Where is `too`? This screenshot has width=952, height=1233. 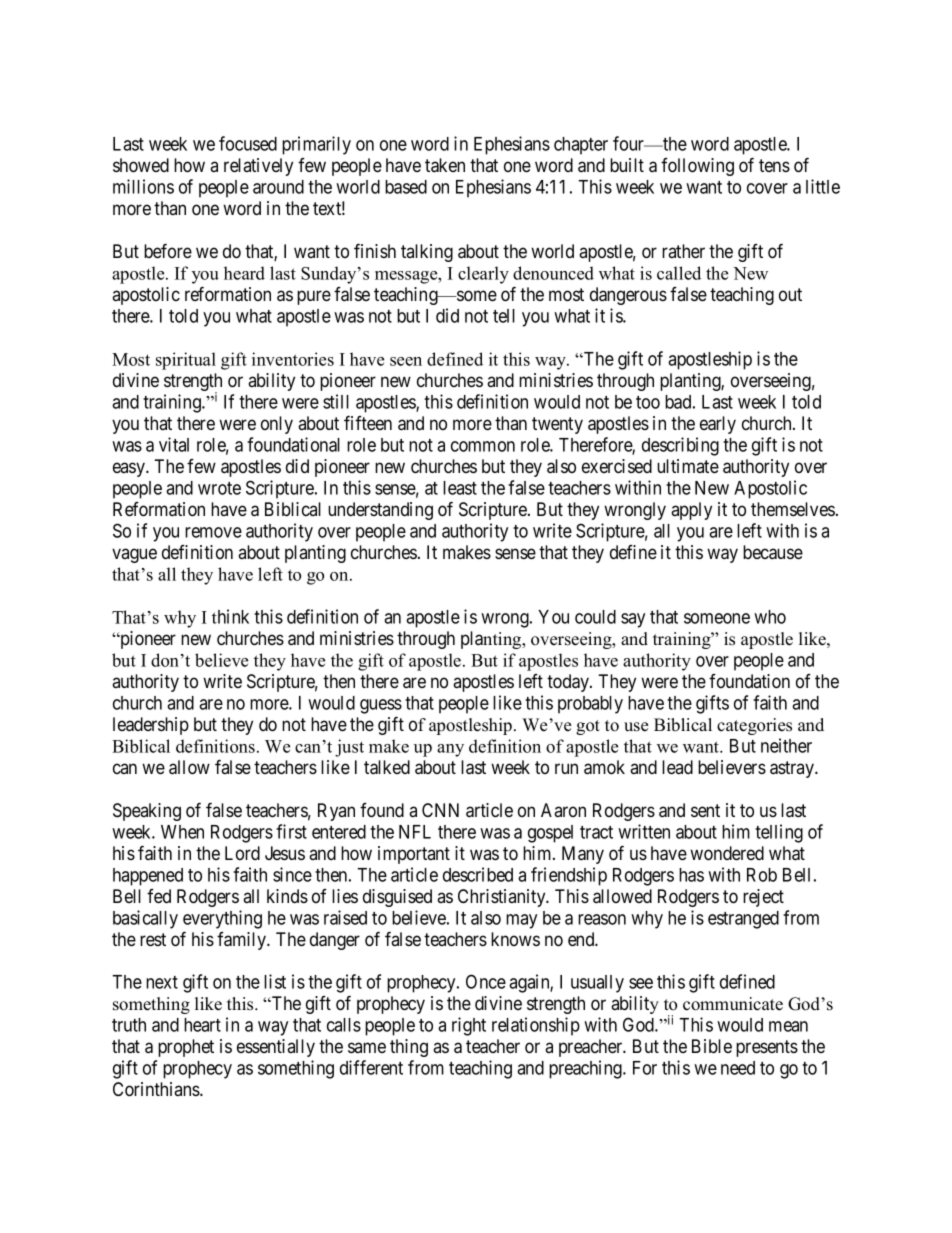 too is located at coordinates (648, 402).
